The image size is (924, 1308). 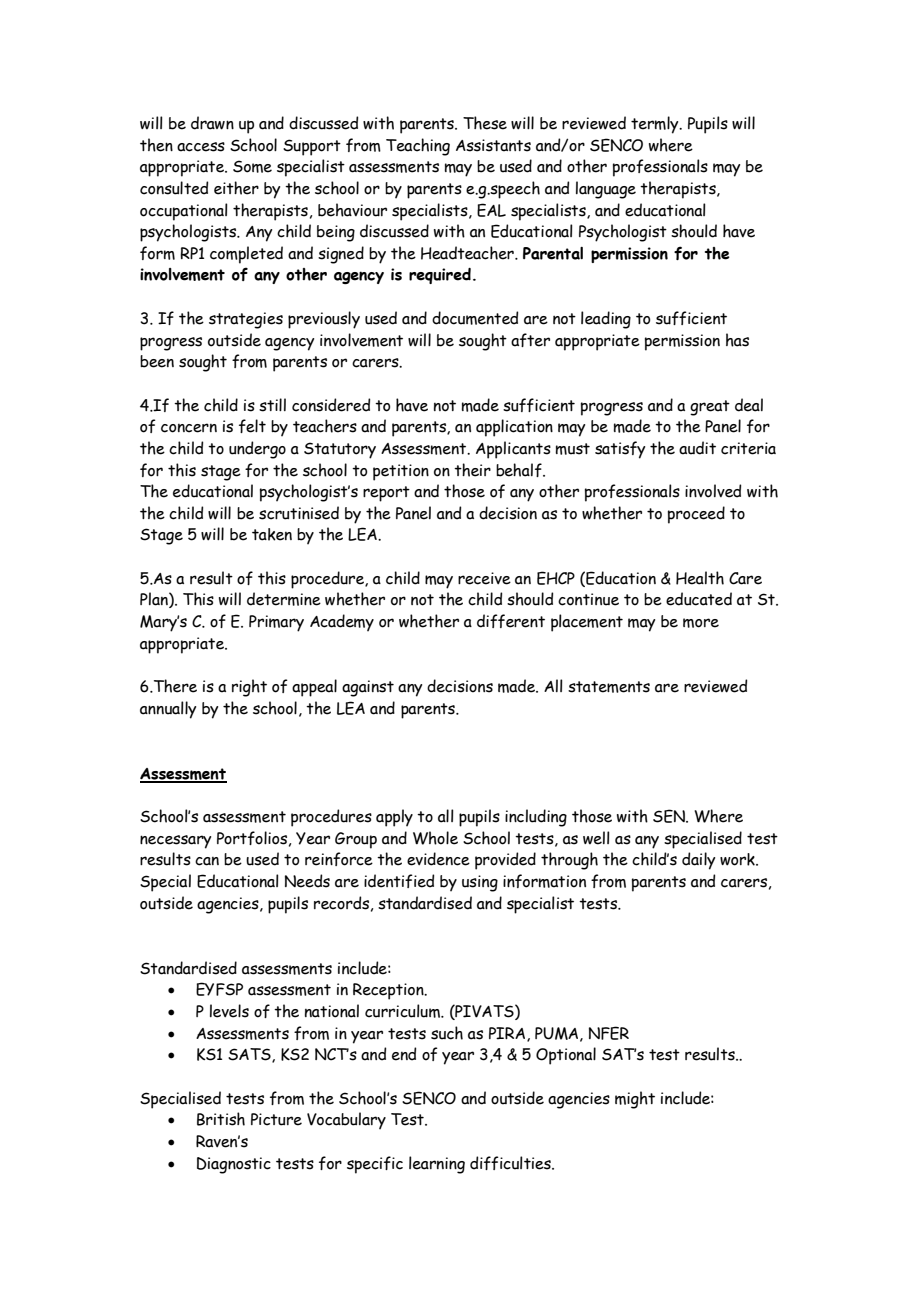 I want to click on Teaching, so click(x=418, y=147).
